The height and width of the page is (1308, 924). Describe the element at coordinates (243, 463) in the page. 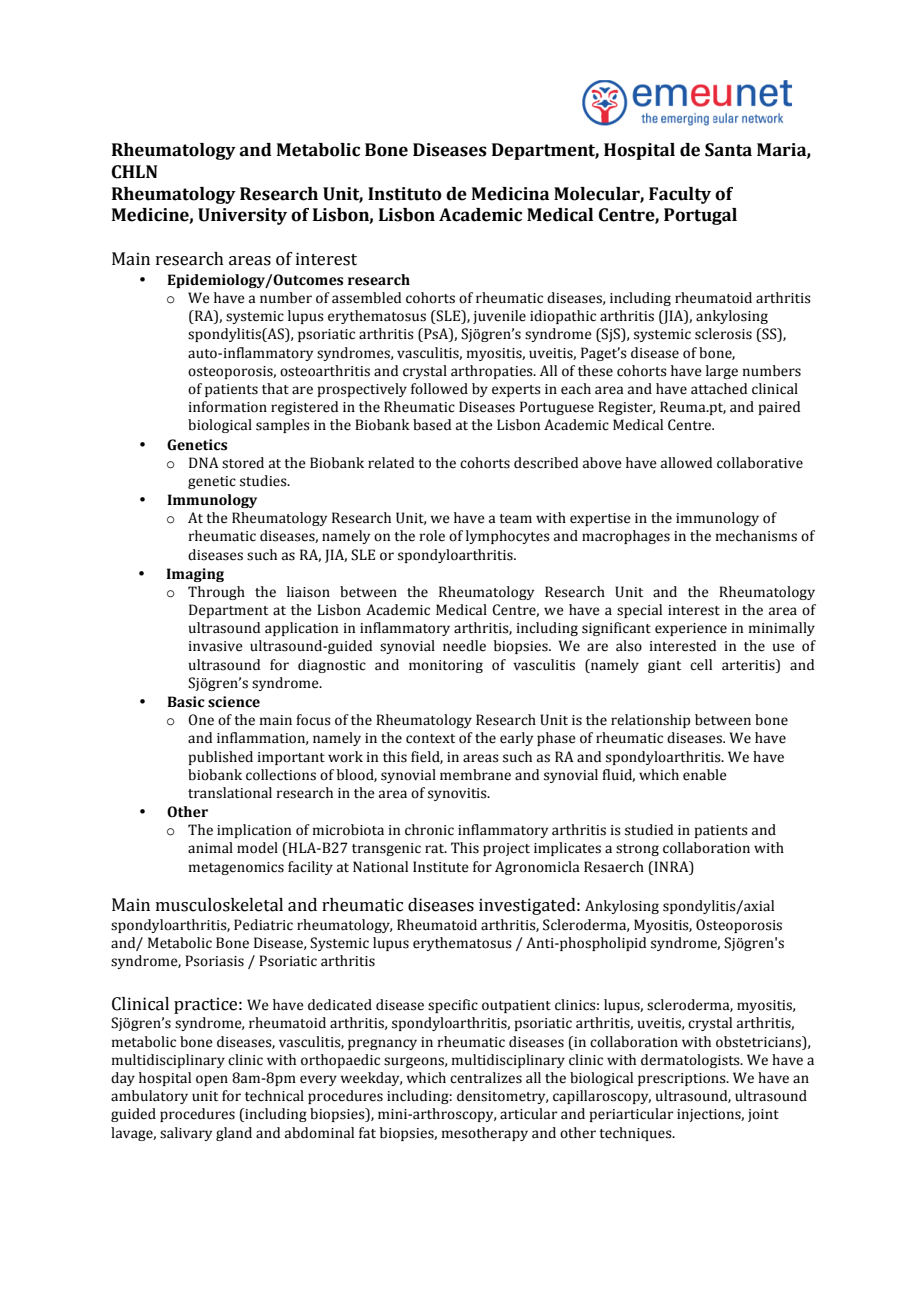

I see `stored` at that location.
